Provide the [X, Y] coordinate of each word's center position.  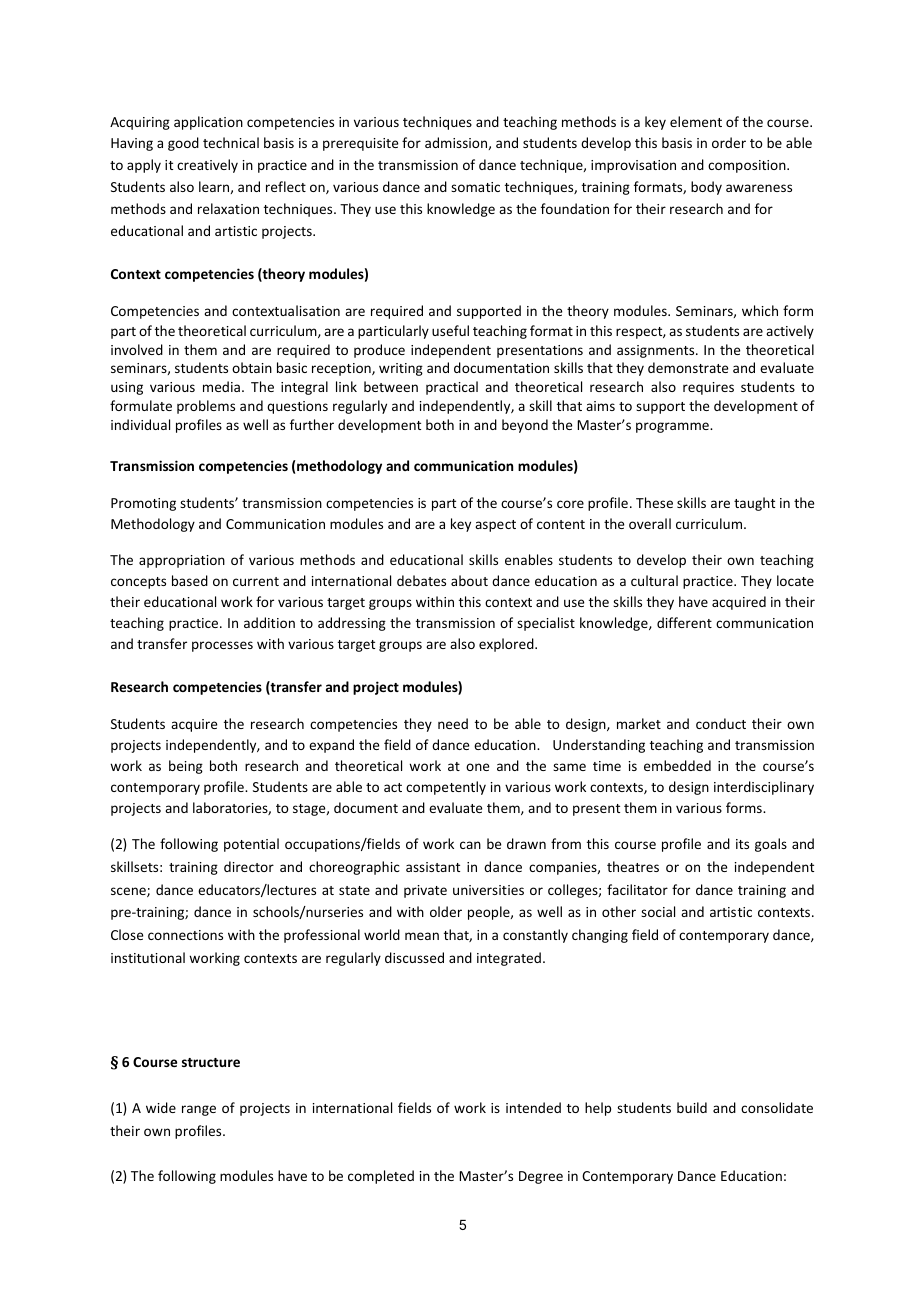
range [199, 1110]
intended [533, 1107]
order [729, 142]
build [692, 1107]
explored [507, 645]
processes [222, 646]
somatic [475, 187]
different [684, 622]
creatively [207, 166]
